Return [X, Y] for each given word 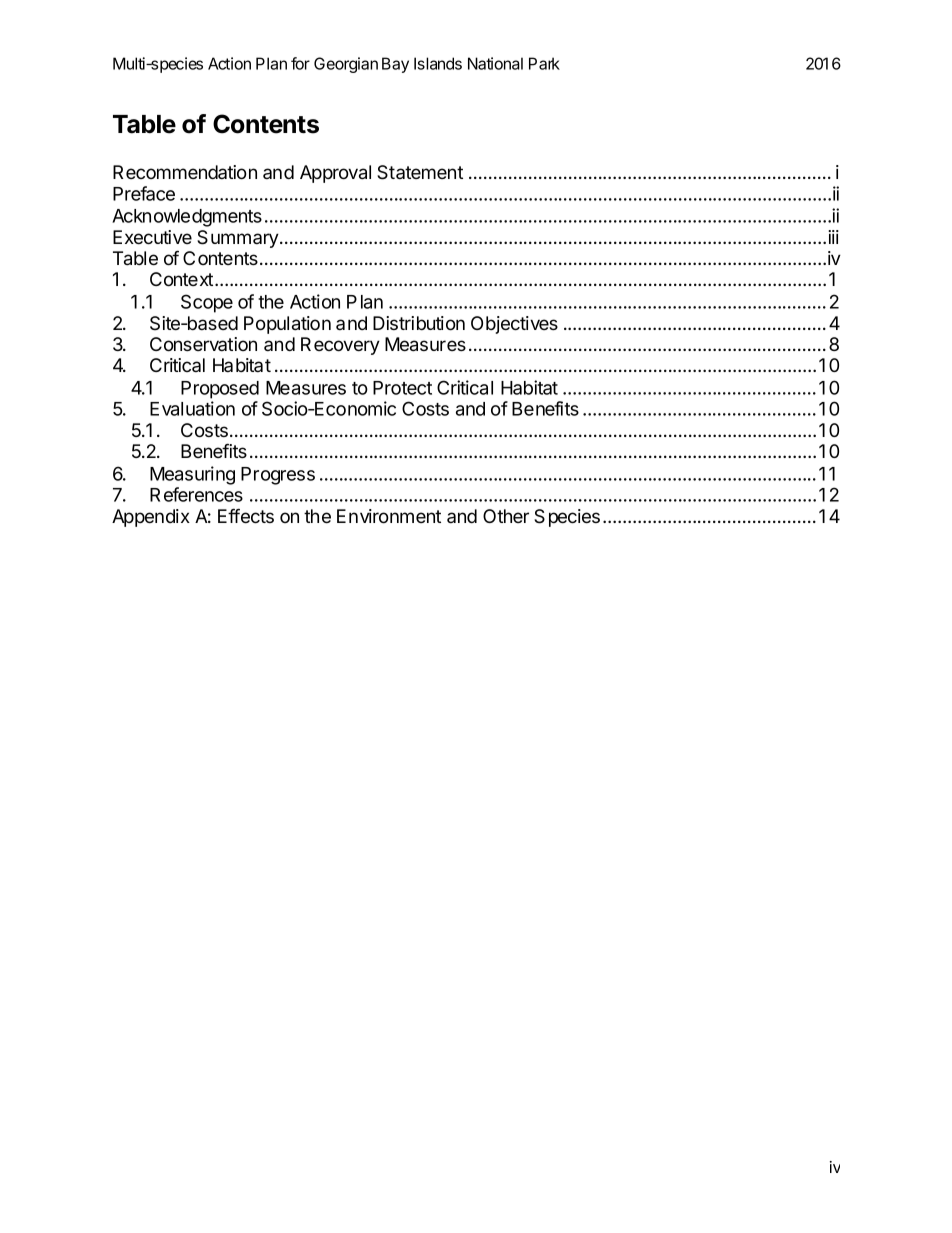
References [196, 494]
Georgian [346, 65]
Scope [207, 303]
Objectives [514, 325]
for [300, 63]
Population [287, 325]
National [495, 63]
